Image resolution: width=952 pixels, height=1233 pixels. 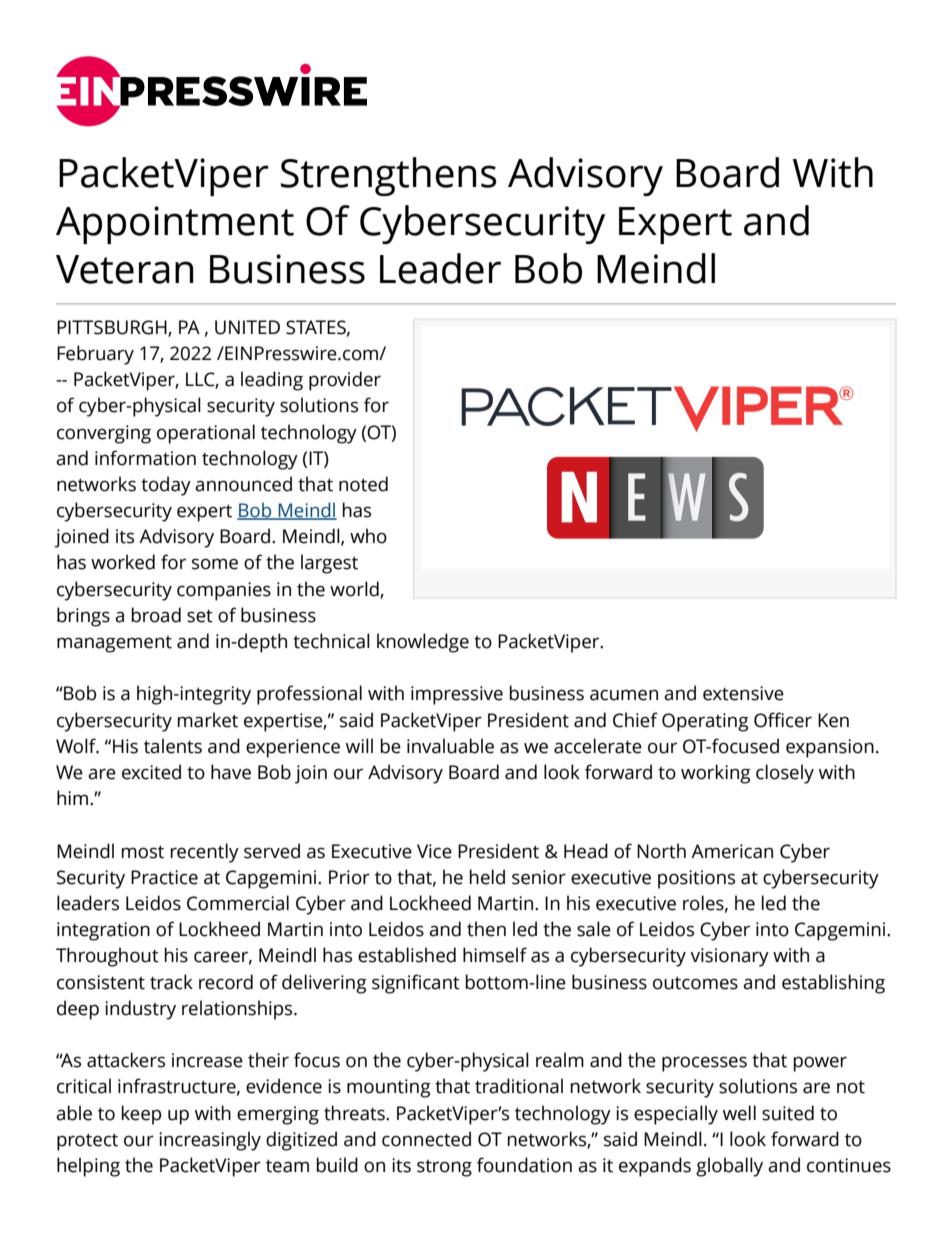 I want to click on Vice, so click(x=434, y=851).
